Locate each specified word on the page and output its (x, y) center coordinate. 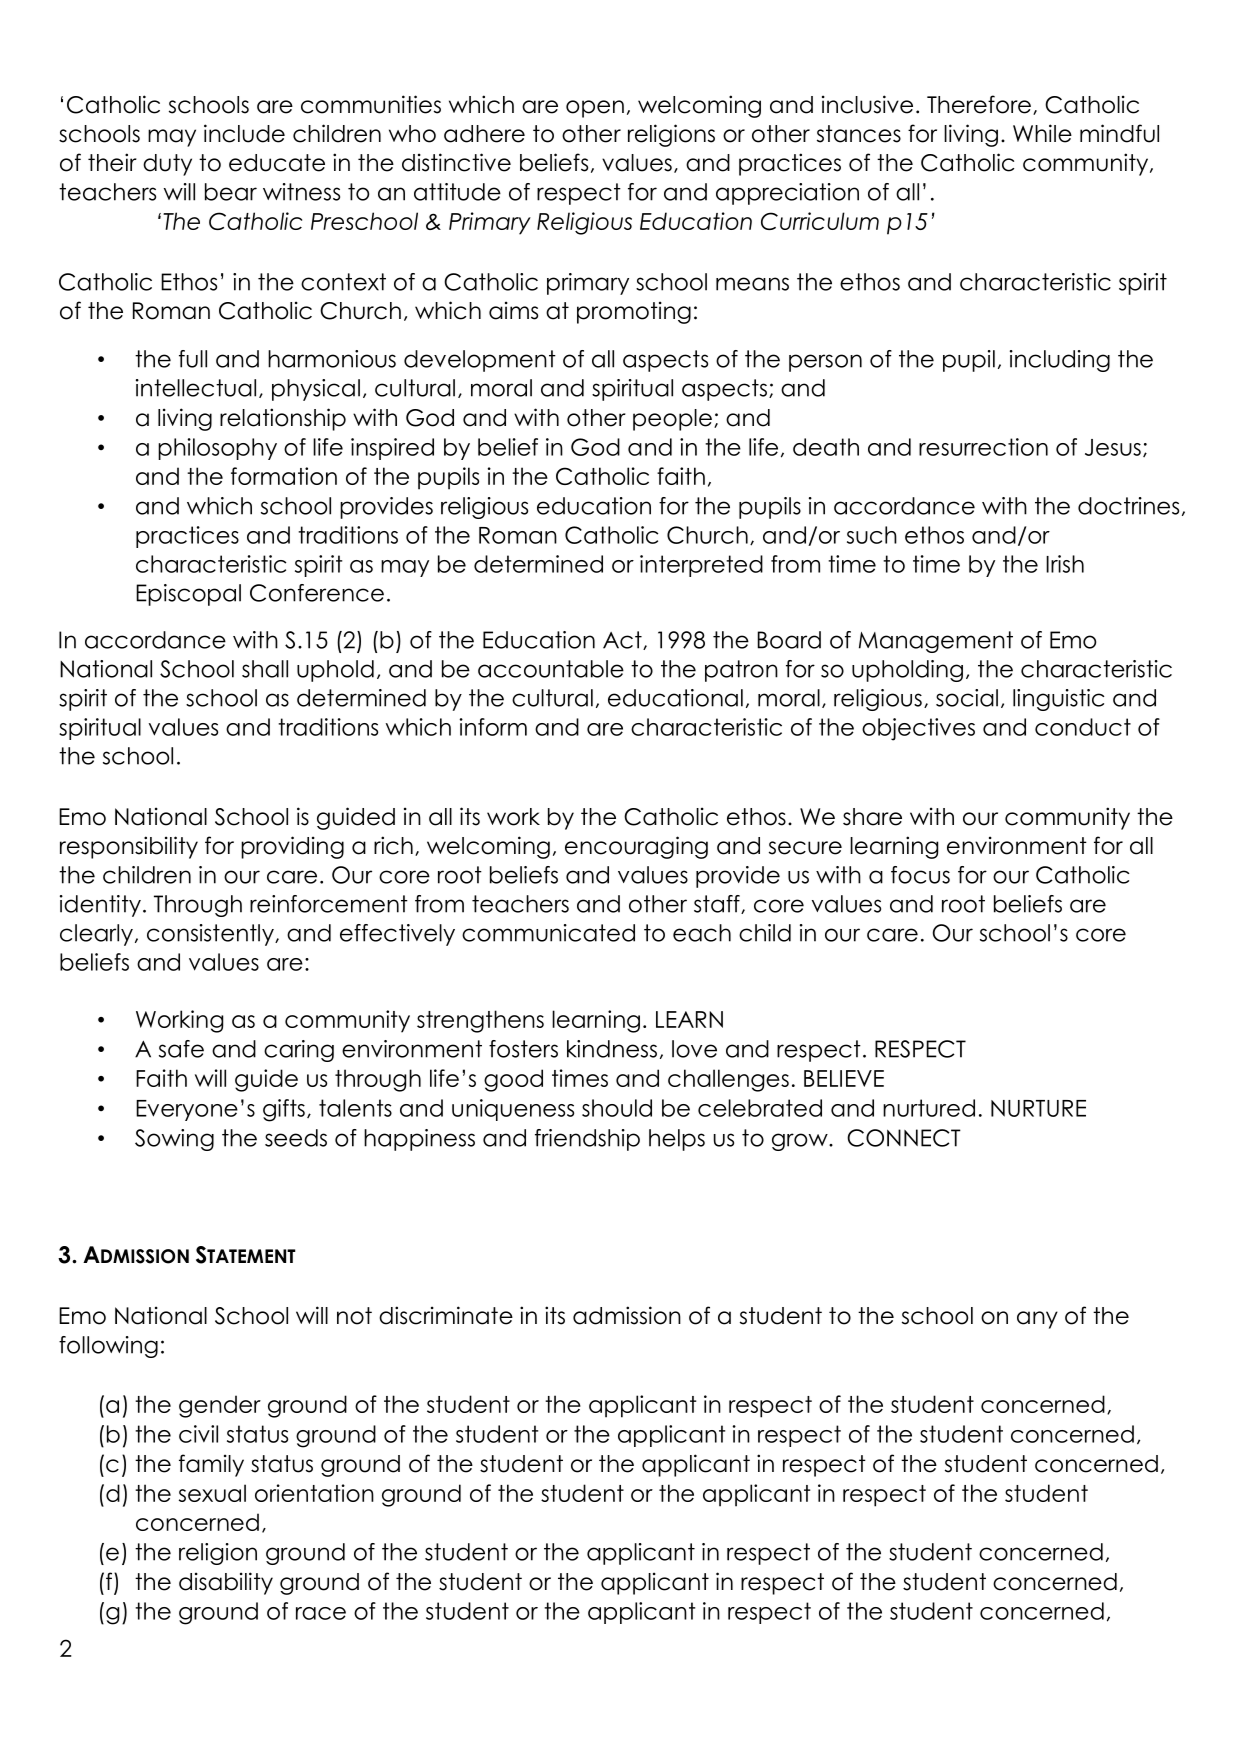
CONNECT (904, 1138)
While (1042, 133)
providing (292, 847)
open (595, 109)
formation (284, 476)
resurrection (983, 447)
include (244, 133)
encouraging (636, 847)
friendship (587, 1140)
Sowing (174, 1140)
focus (920, 875)
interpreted (701, 566)
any (1037, 1320)
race (321, 1613)
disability (226, 1583)
